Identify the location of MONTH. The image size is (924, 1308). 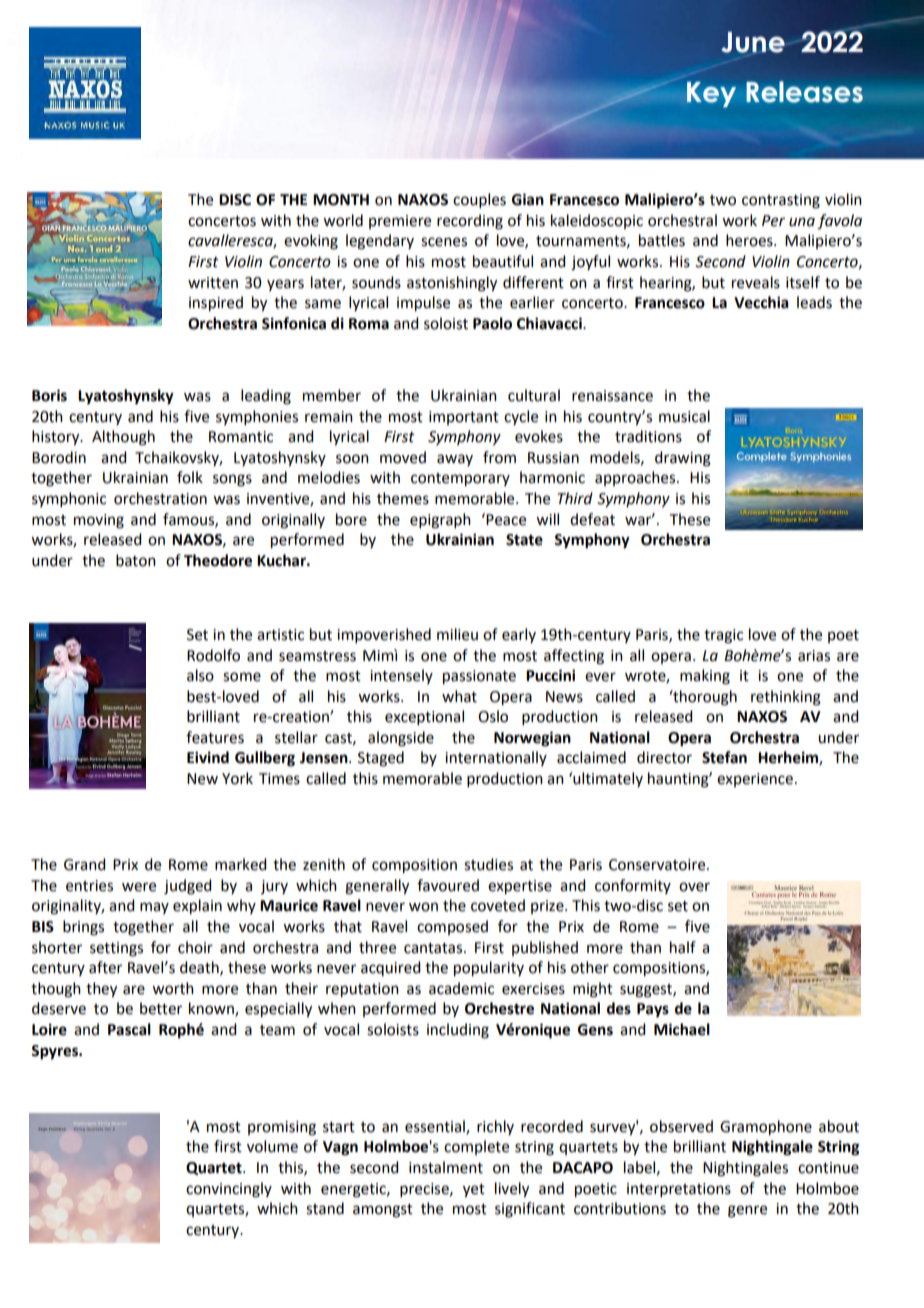
(341, 200).
